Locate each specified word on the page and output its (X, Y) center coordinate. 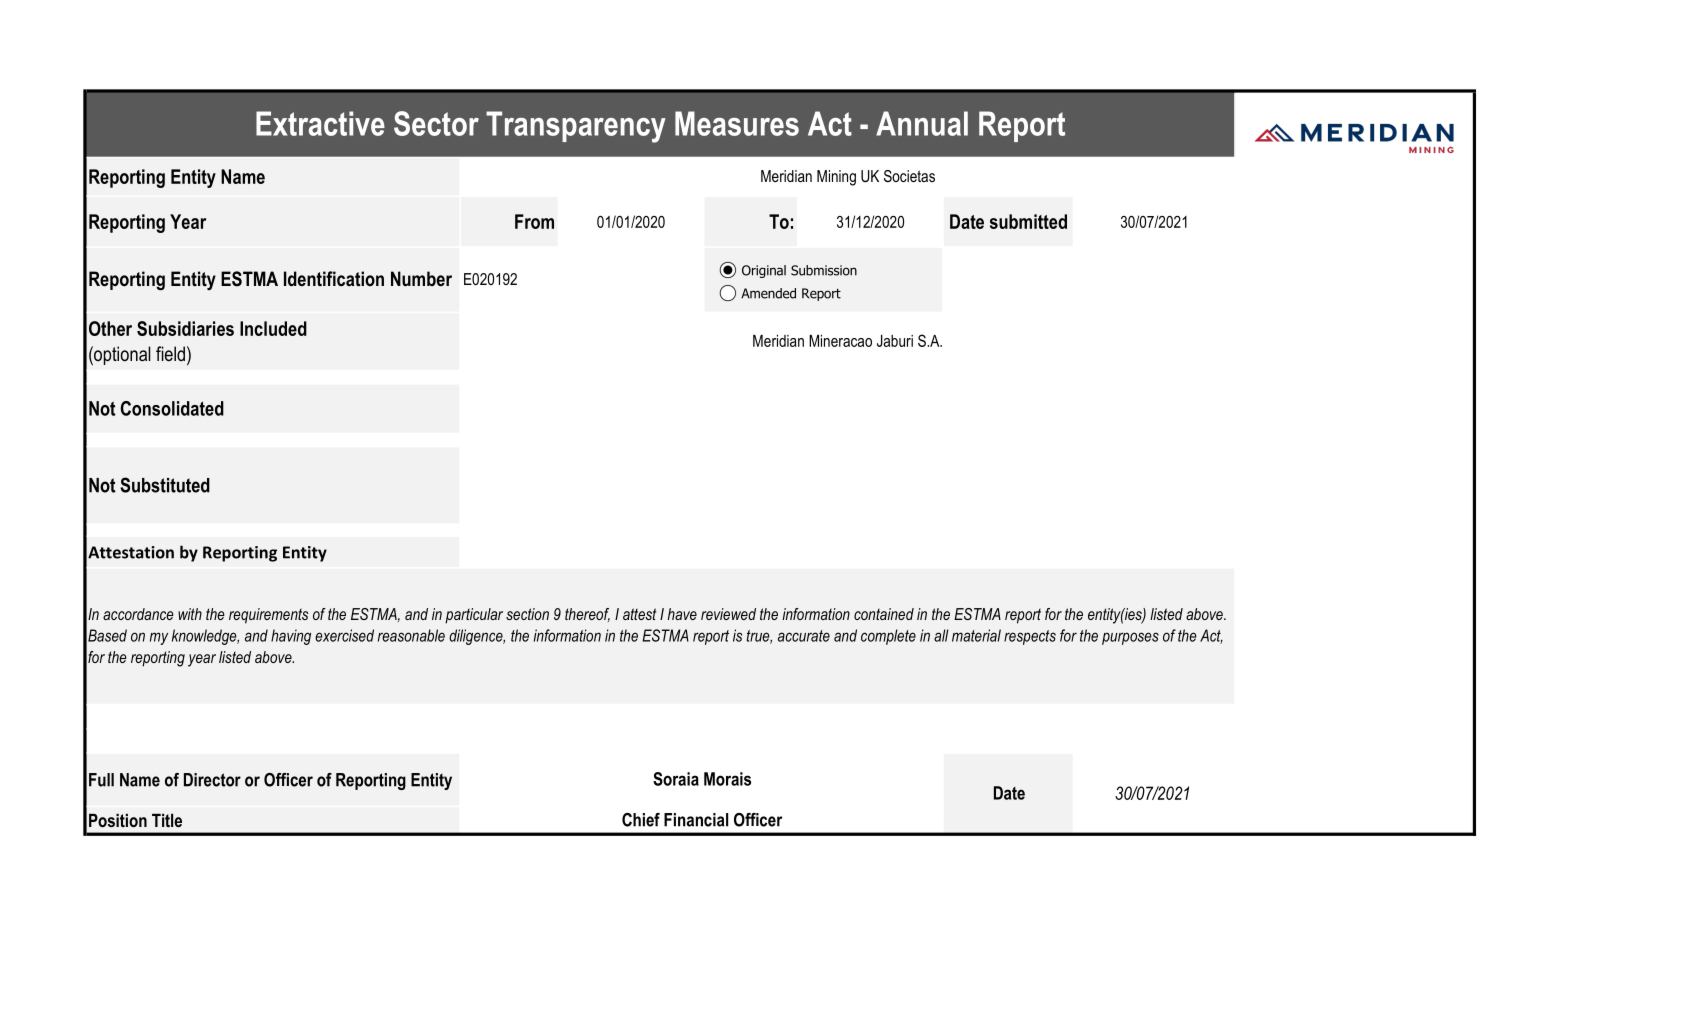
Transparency (576, 127)
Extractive (320, 123)
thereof (587, 615)
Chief (641, 820)
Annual (922, 123)
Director (212, 780)
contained (884, 614)
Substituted (165, 485)
